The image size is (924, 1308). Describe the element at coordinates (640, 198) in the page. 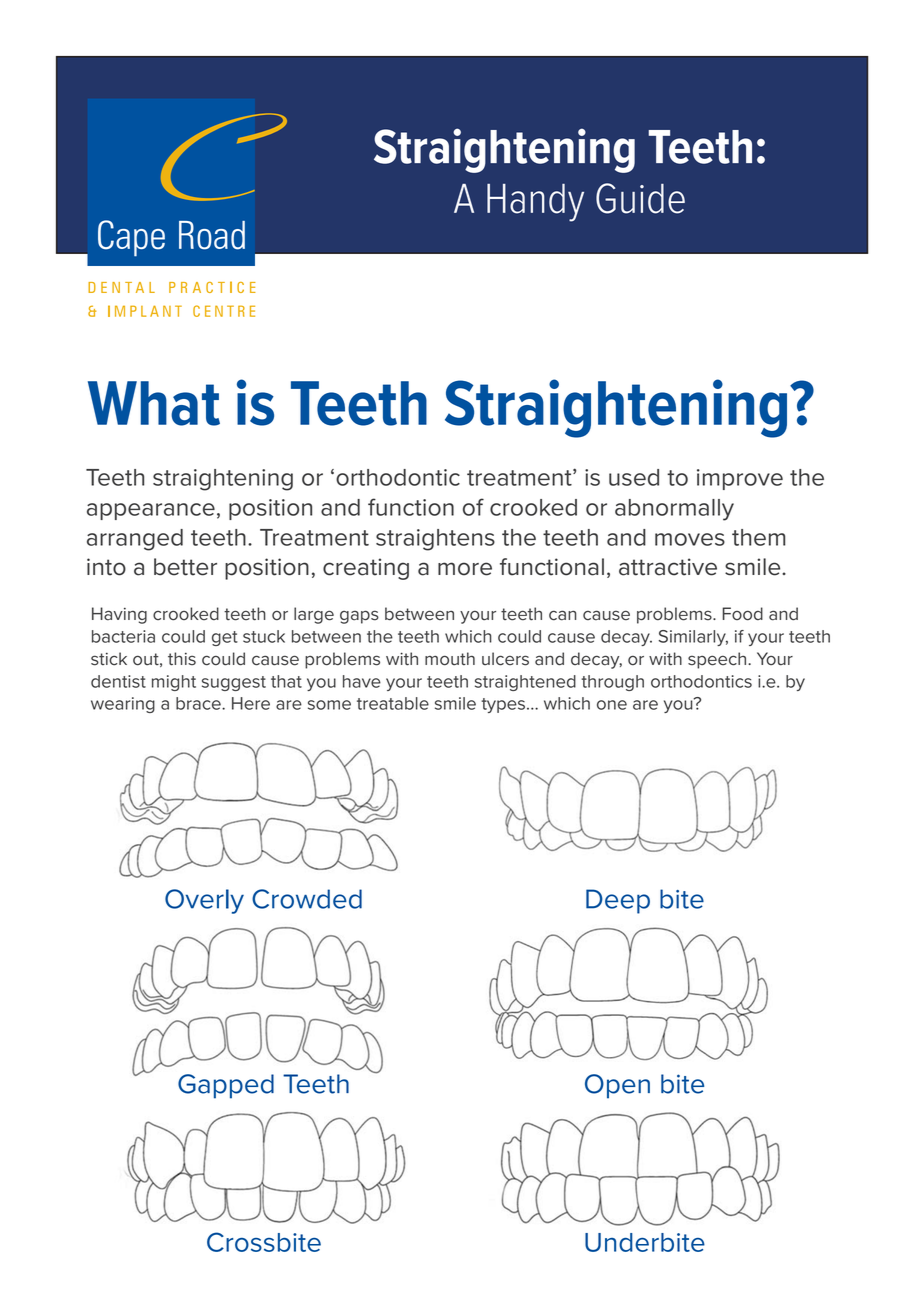

I see `Guide` at that location.
